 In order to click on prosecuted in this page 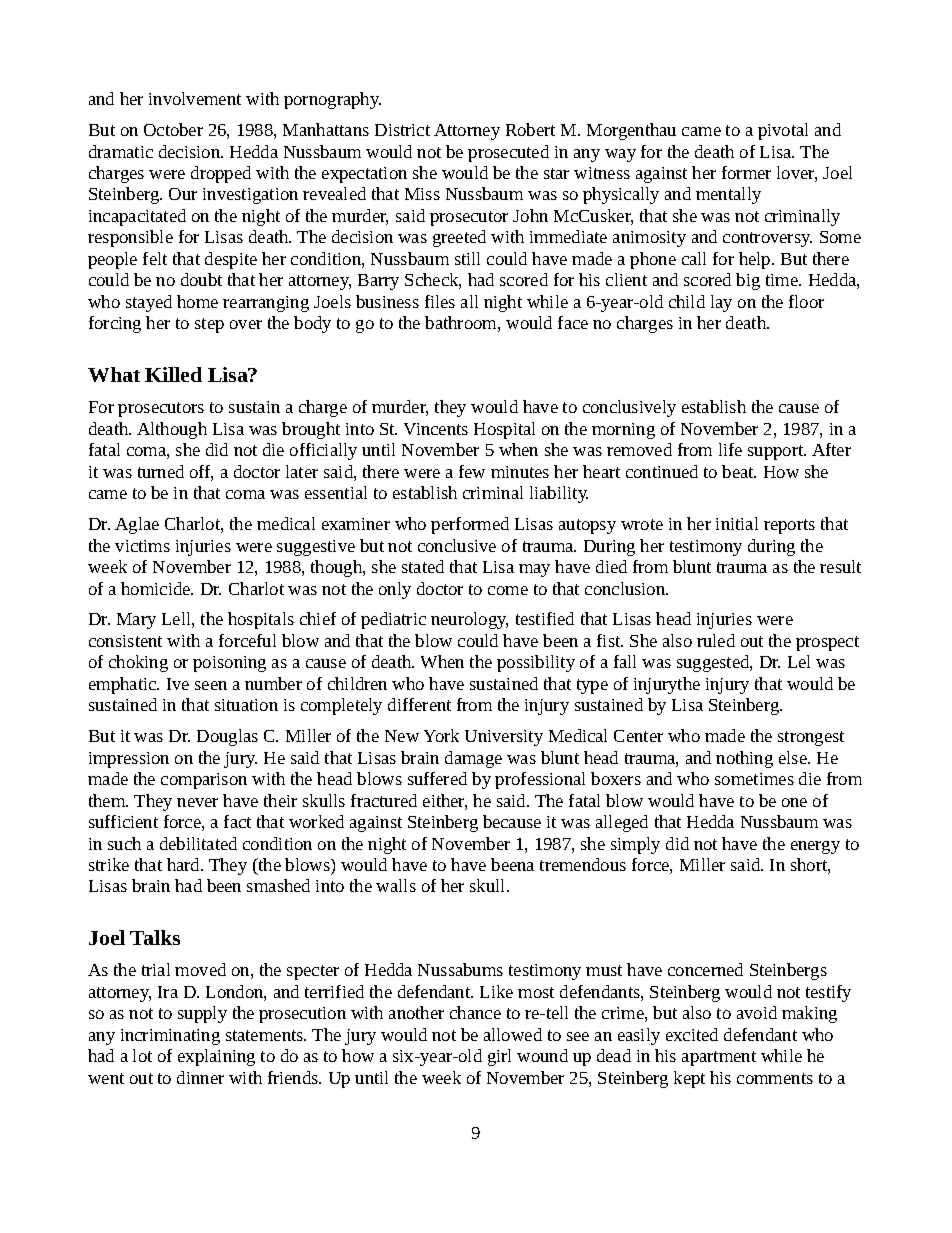, I will do `click(508, 153)`.
